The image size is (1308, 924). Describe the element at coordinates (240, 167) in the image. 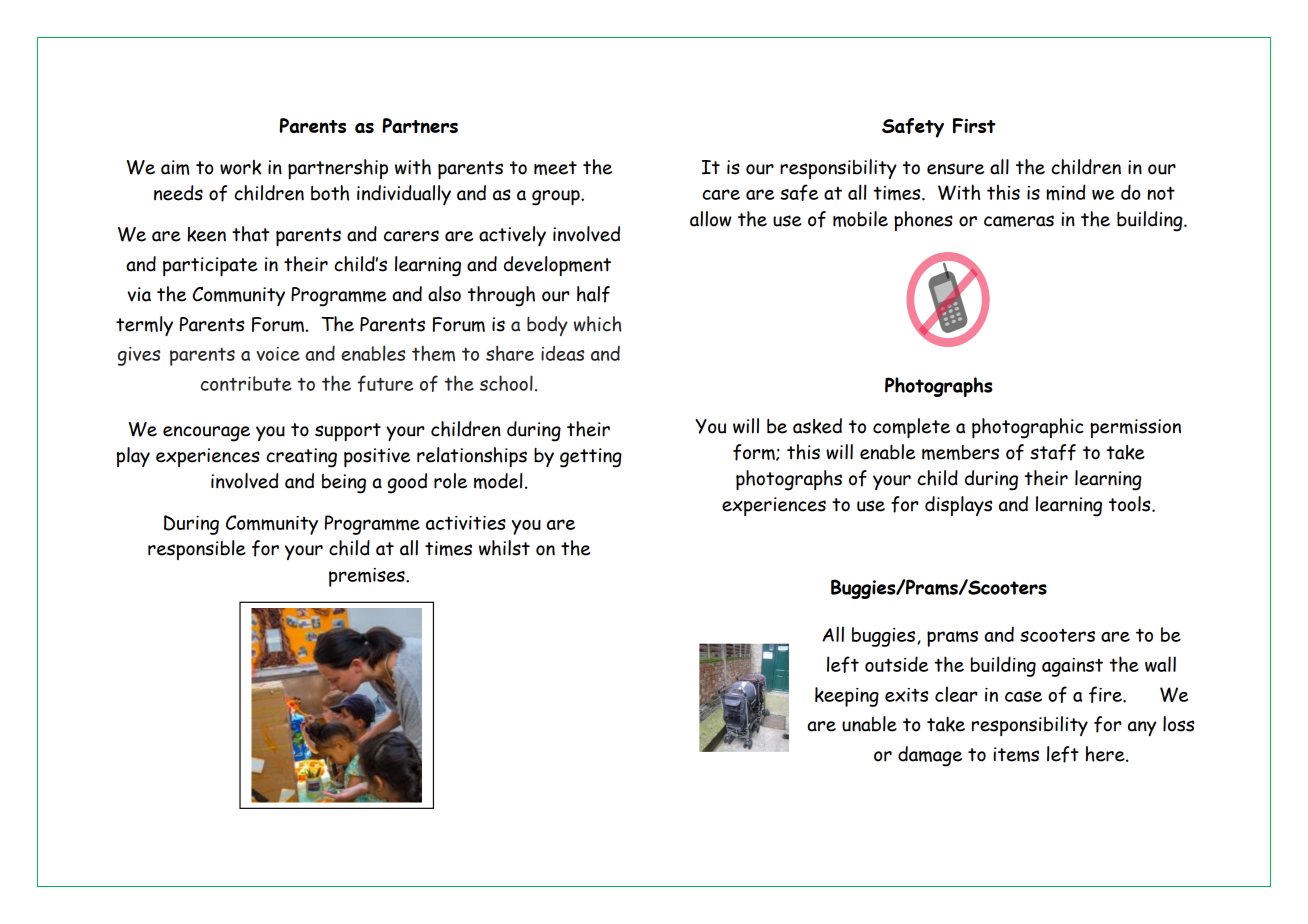

I see `work` at that location.
